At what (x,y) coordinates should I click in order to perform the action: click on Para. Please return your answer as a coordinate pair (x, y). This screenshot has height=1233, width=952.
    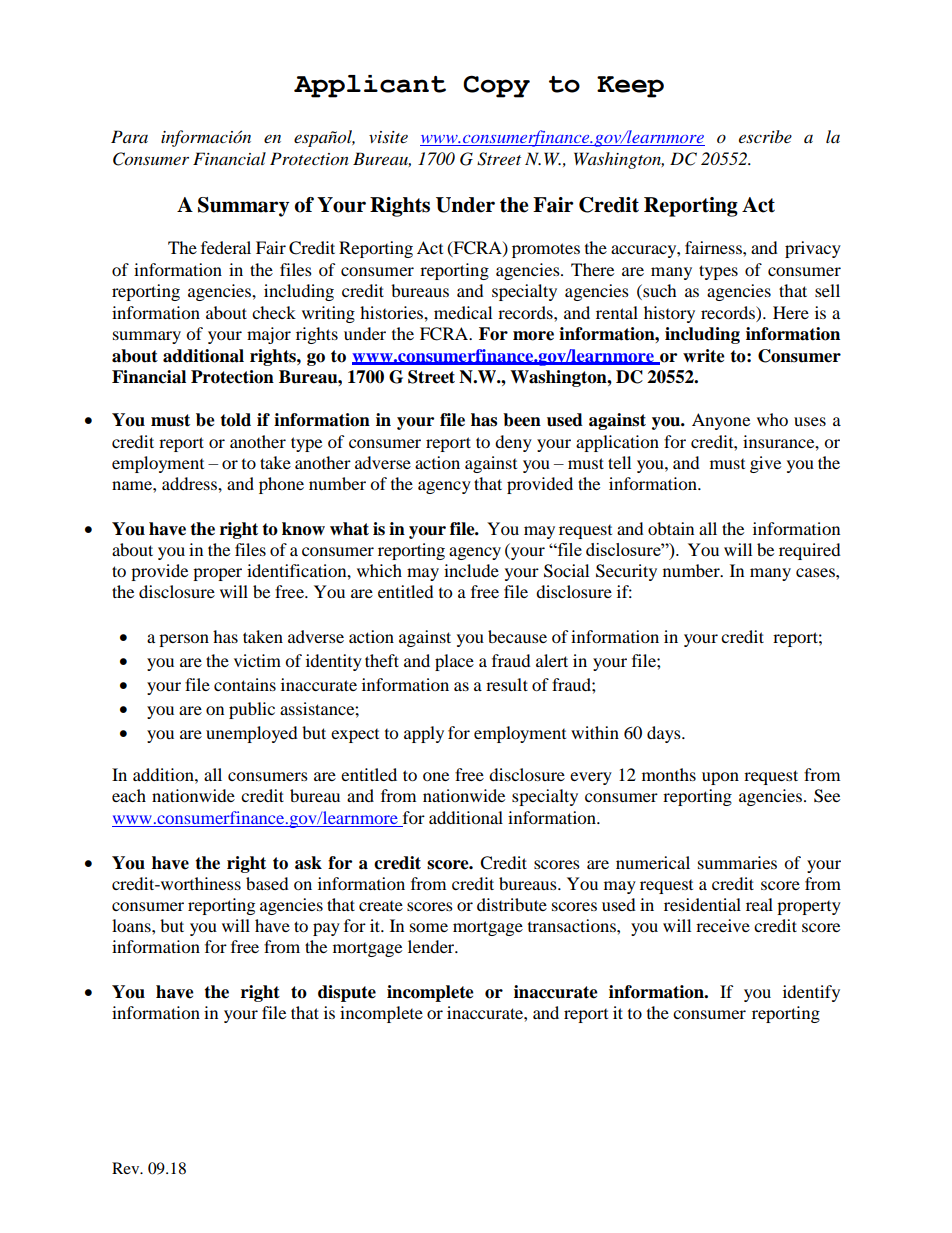
    Looking at the image, I should click on (129, 136).
